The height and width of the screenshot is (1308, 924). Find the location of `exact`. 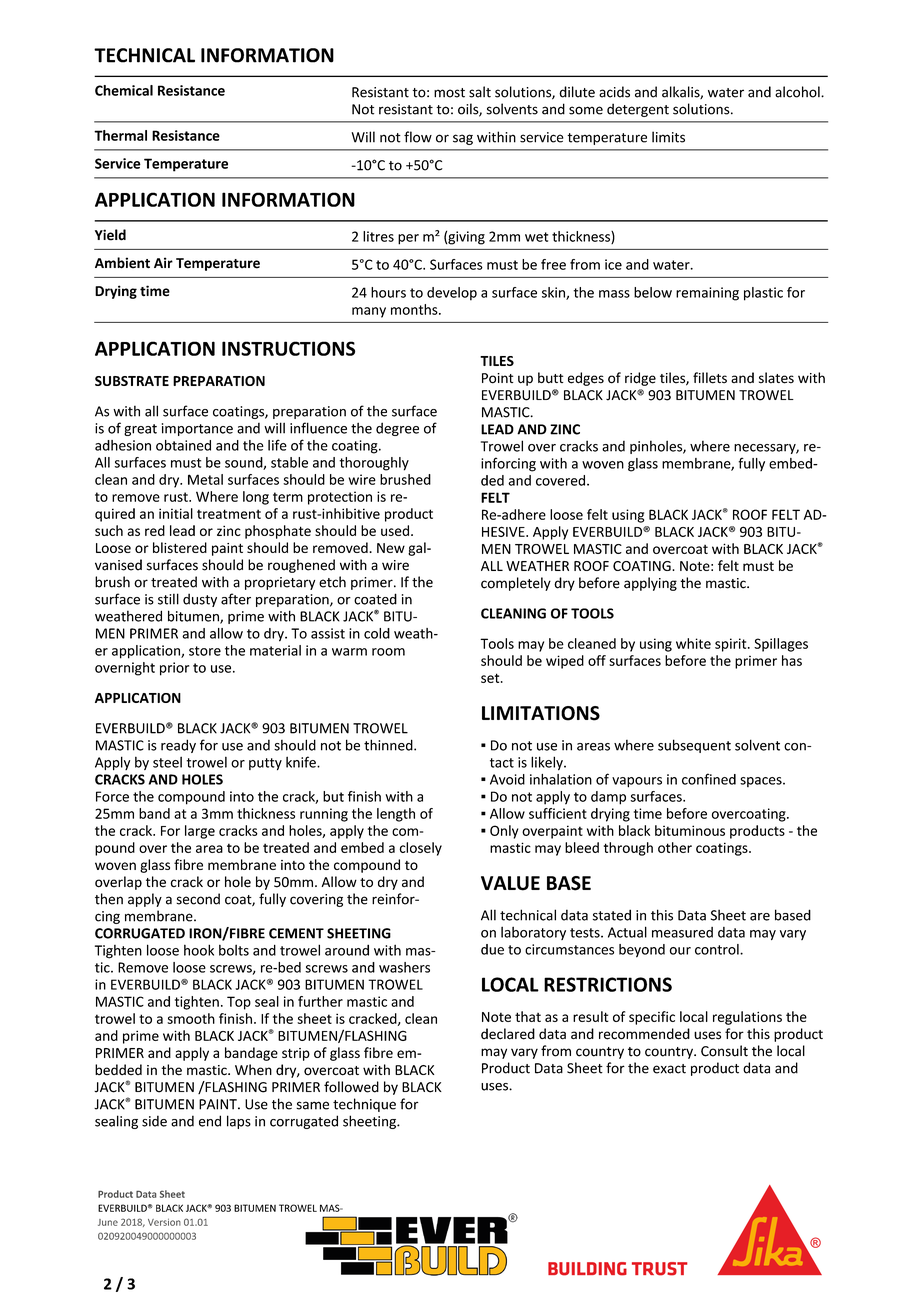

exact is located at coordinates (669, 1069).
